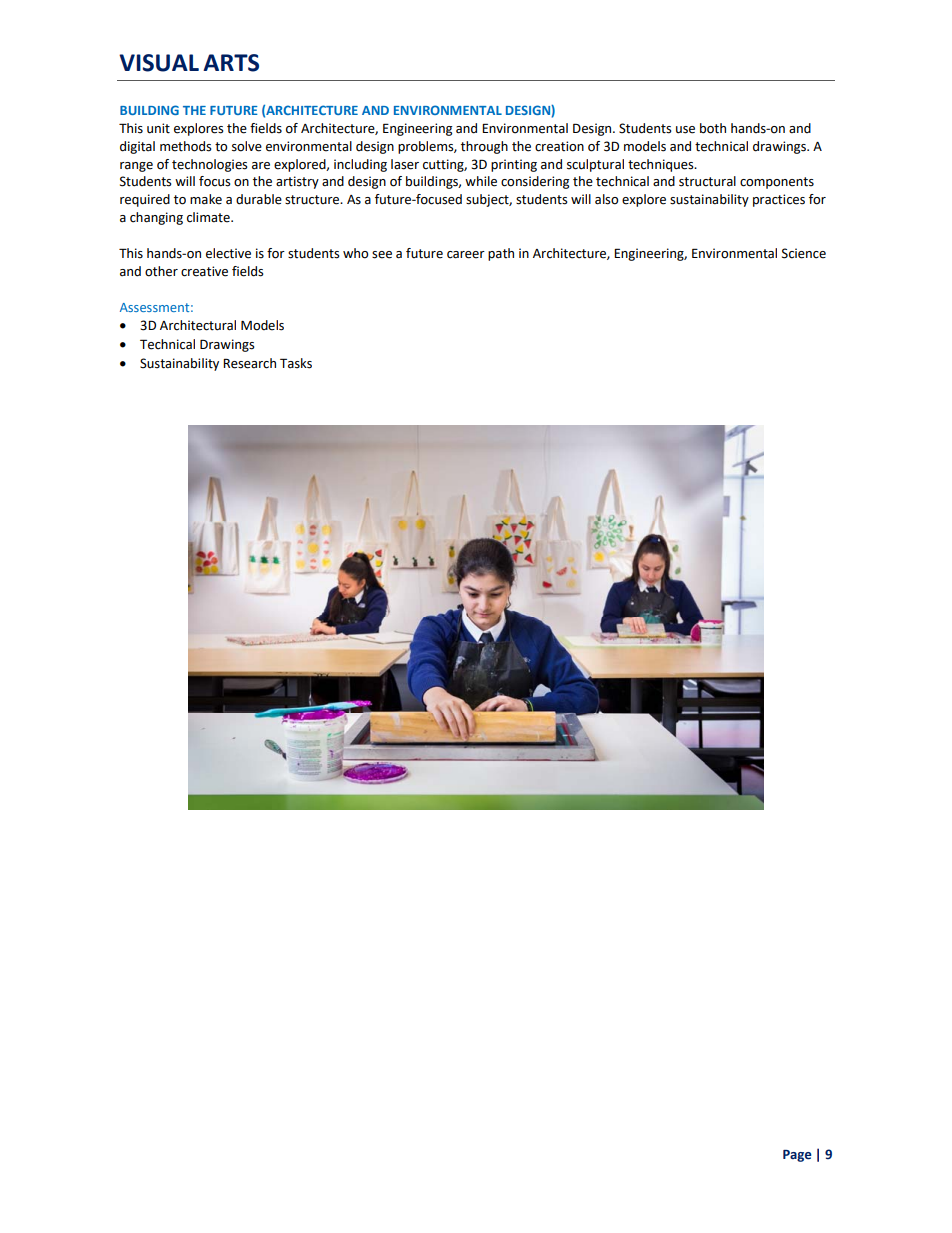 The image size is (952, 1233). What do you see at coordinates (484, 147) in the image?
I see `through` at bounding box center [484, 147].
